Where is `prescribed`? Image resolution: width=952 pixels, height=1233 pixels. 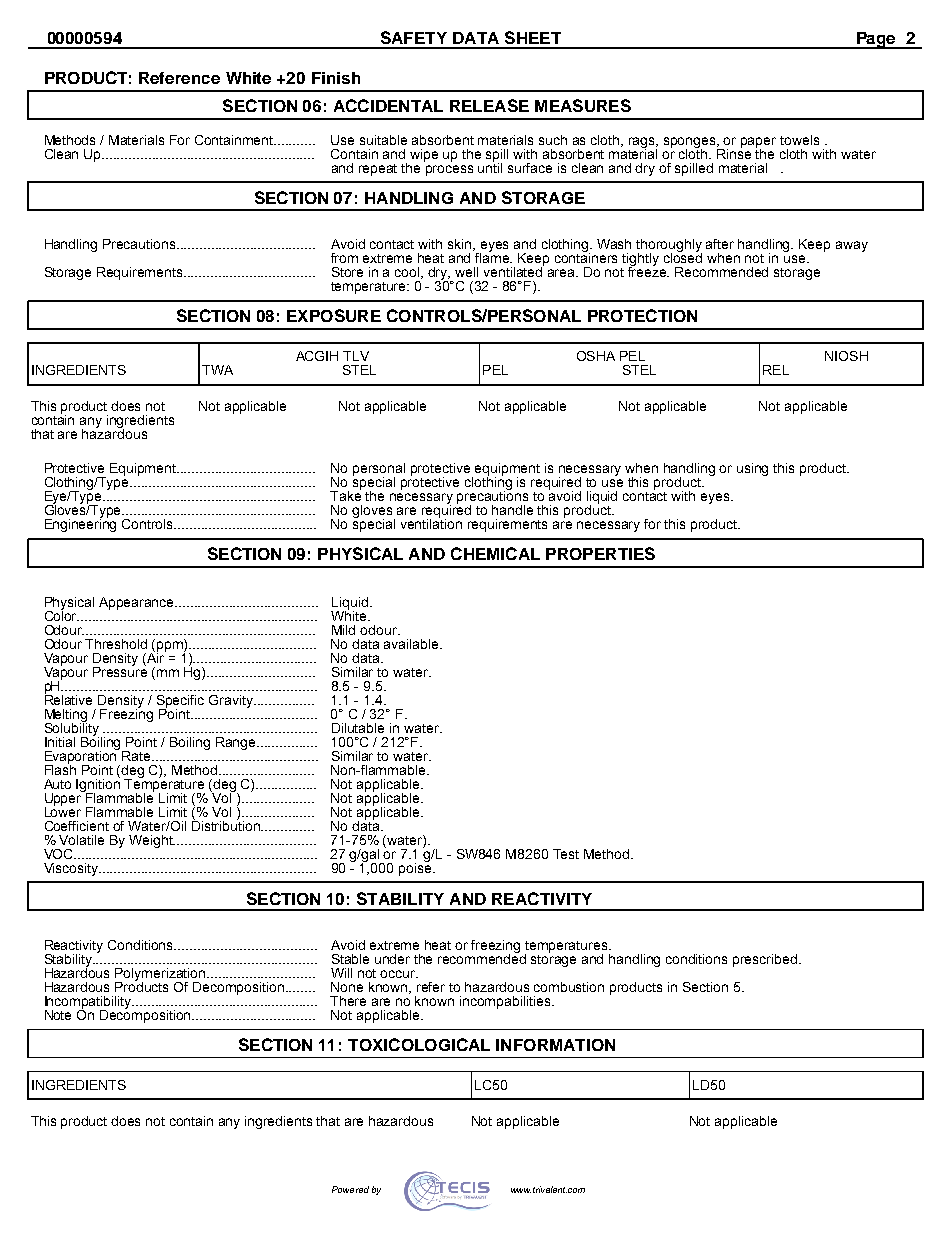 prescribed is located at coordinates (766, 960).
